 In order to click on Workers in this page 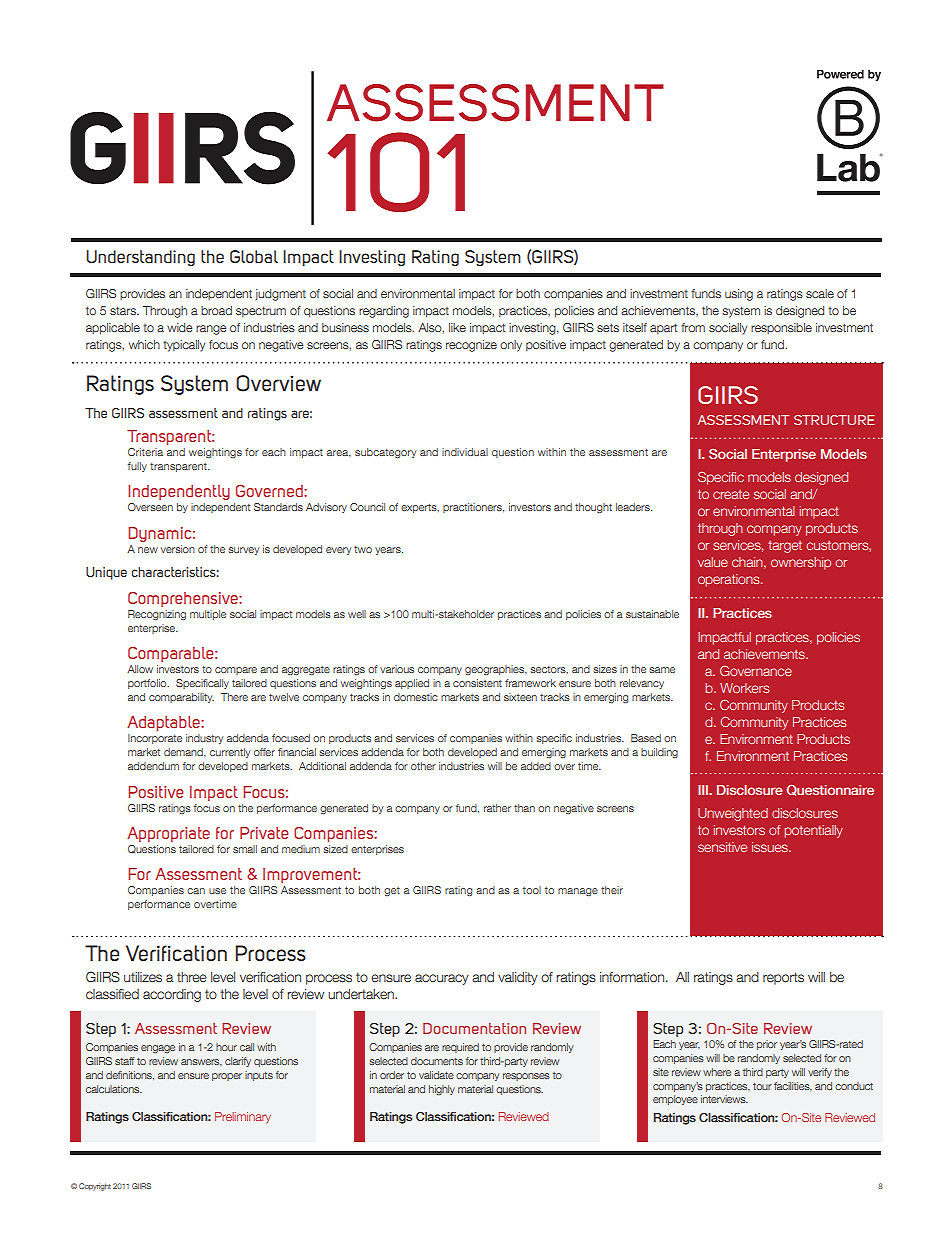, I will do `click(744, 688)`.
